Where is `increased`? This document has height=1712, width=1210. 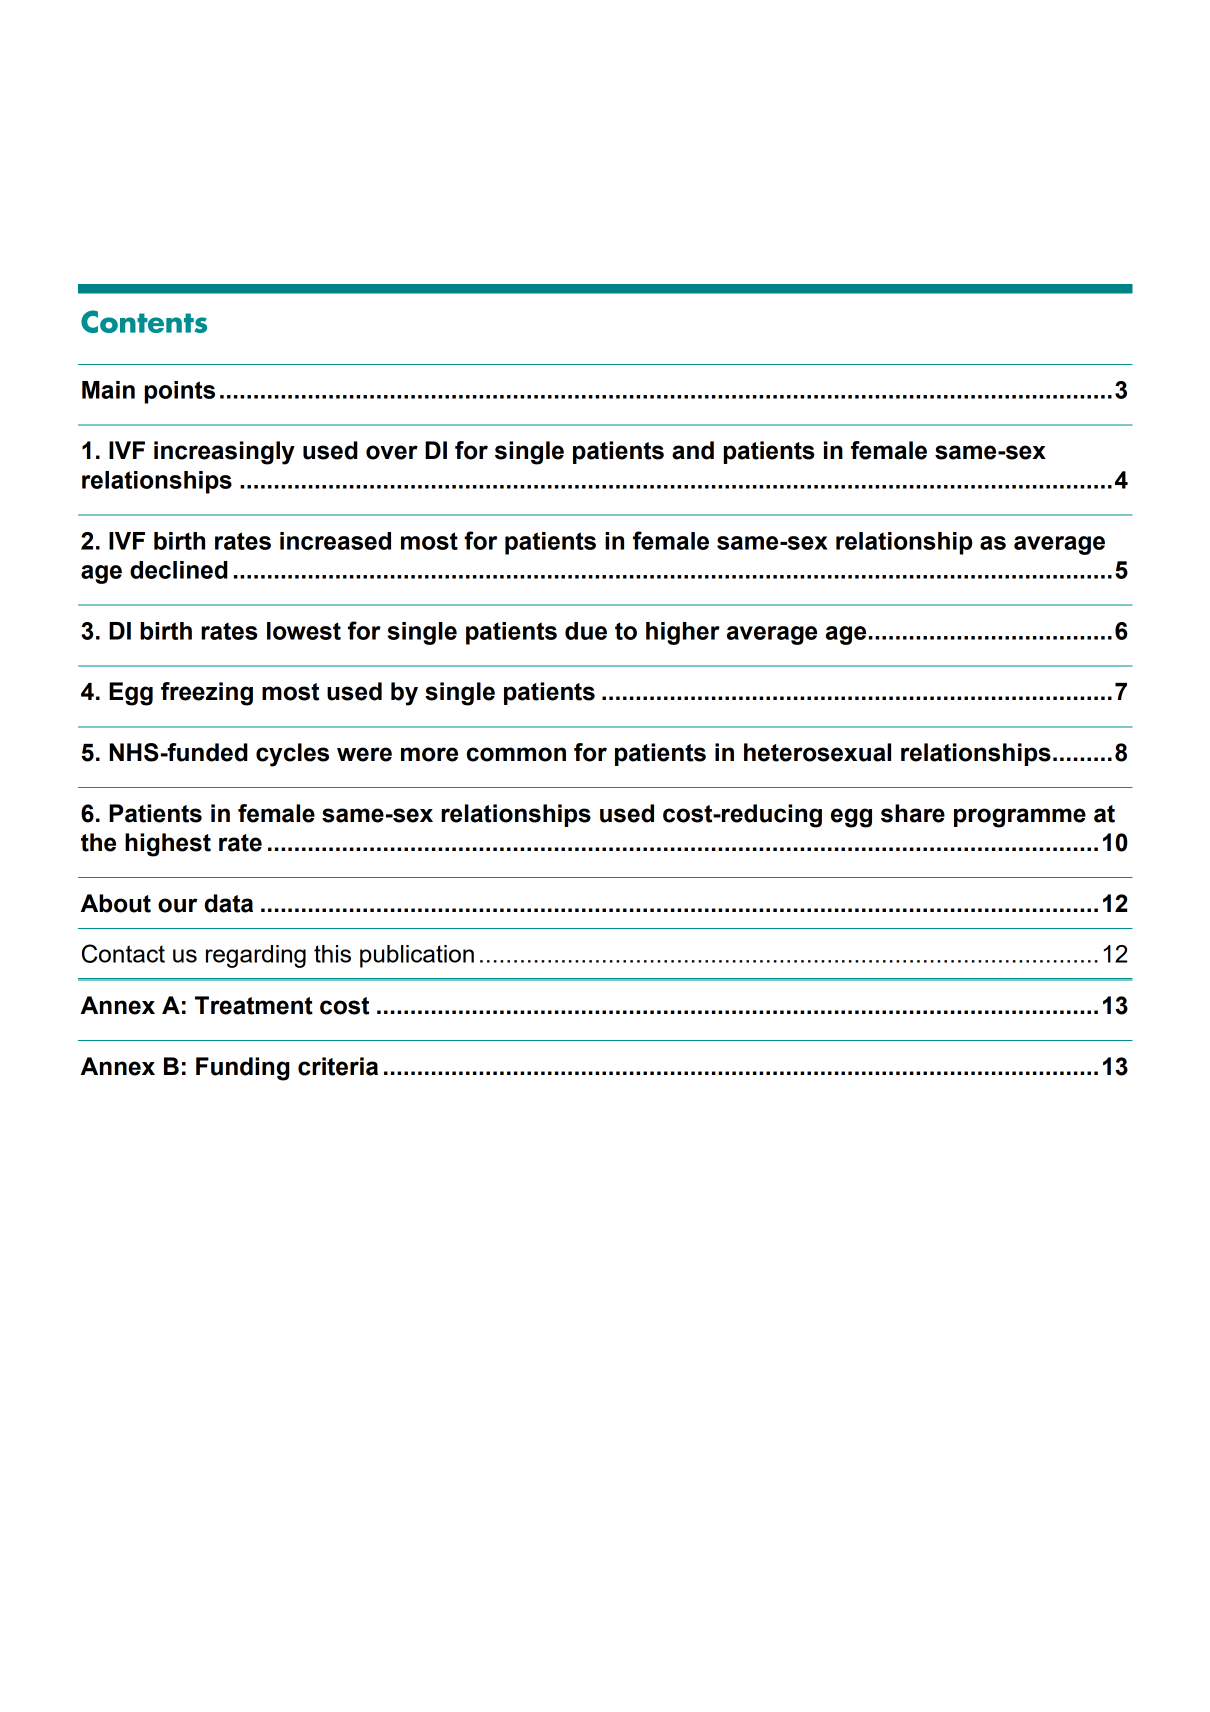
increased is located at coordinates (335, 541).
